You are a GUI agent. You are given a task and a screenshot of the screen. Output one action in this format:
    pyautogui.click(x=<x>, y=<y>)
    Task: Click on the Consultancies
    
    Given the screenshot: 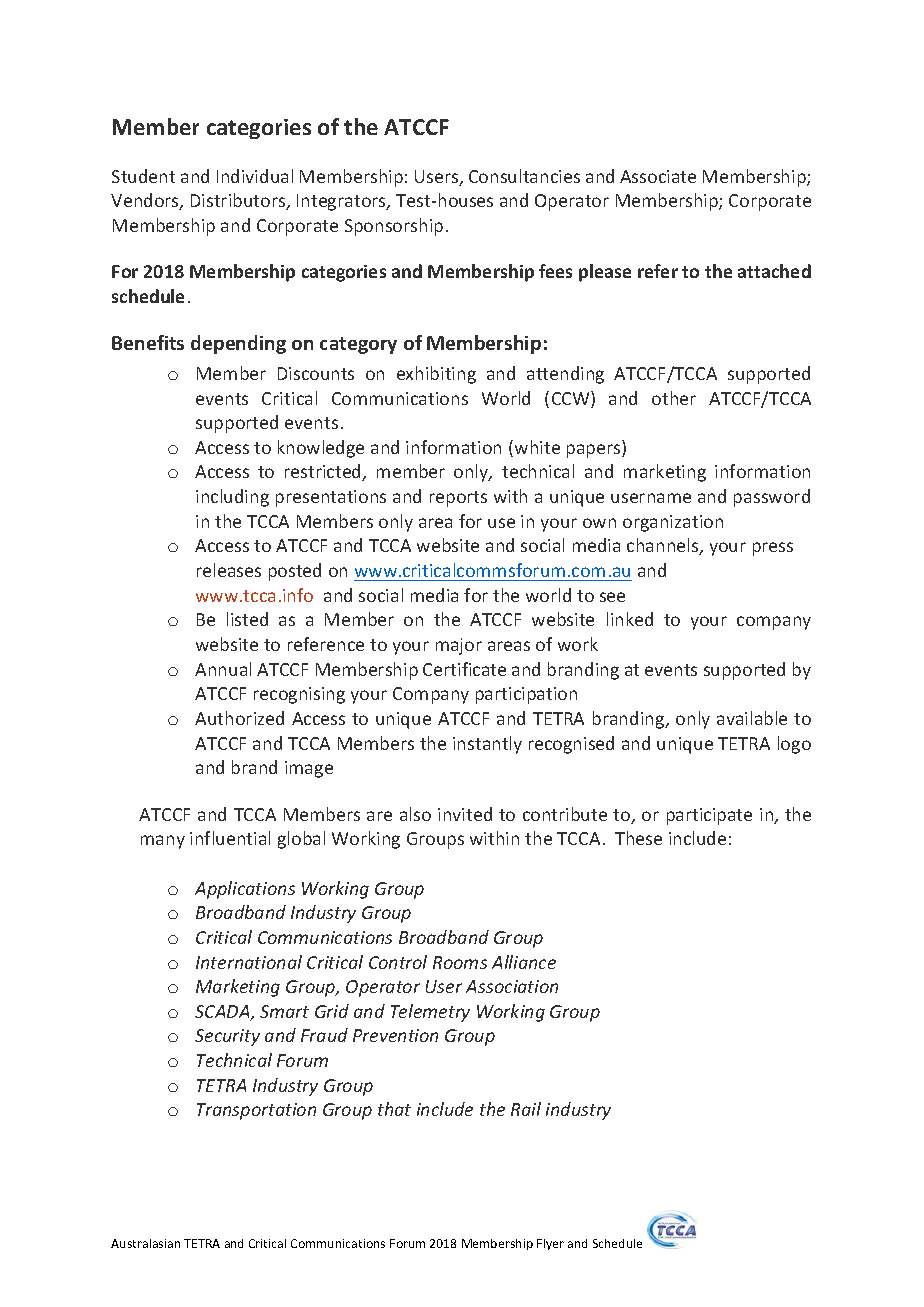 What is the action you would take?
    pyautogui.click(x=524, y=176)
